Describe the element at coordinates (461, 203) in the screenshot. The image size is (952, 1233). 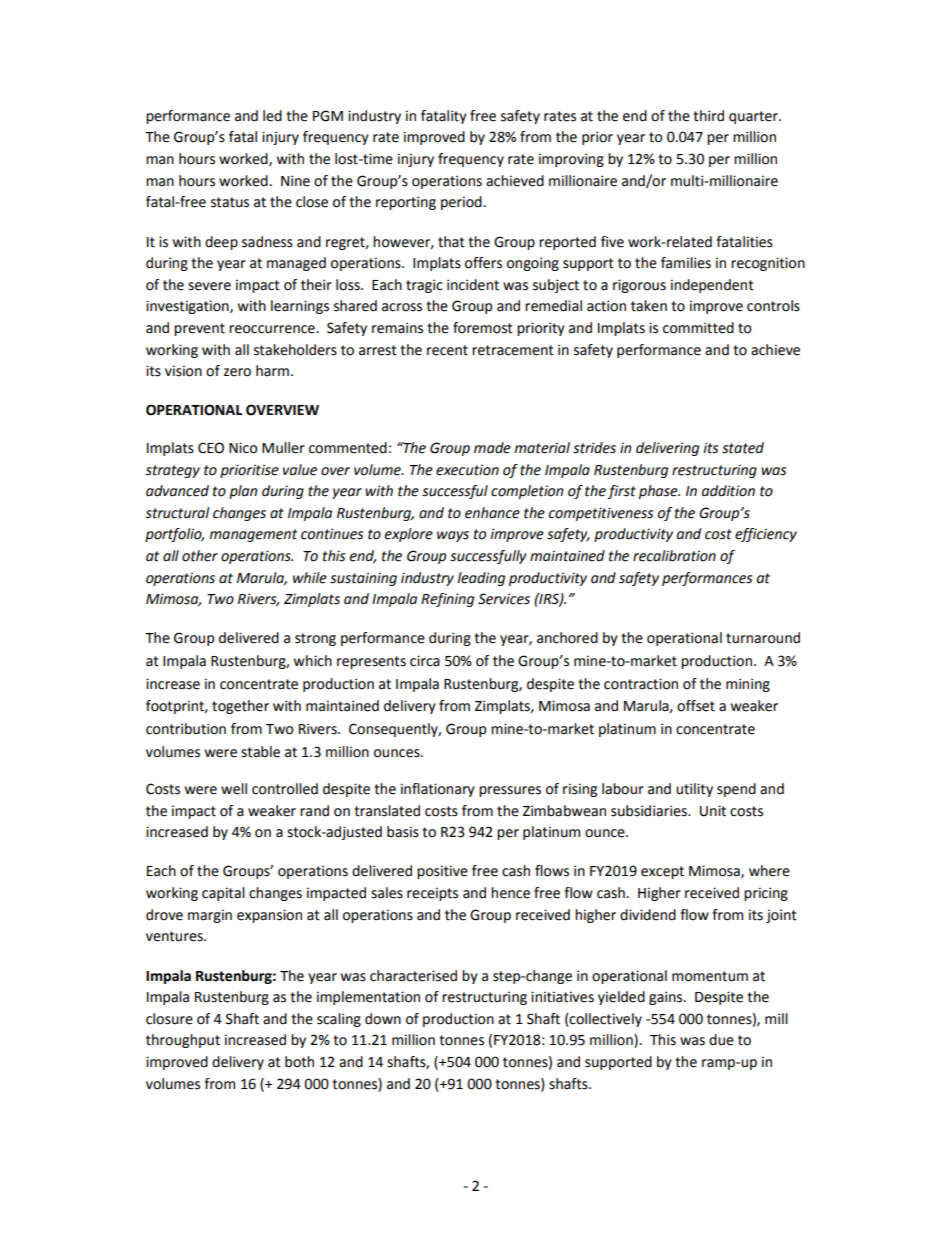
I see `period` at that location.
